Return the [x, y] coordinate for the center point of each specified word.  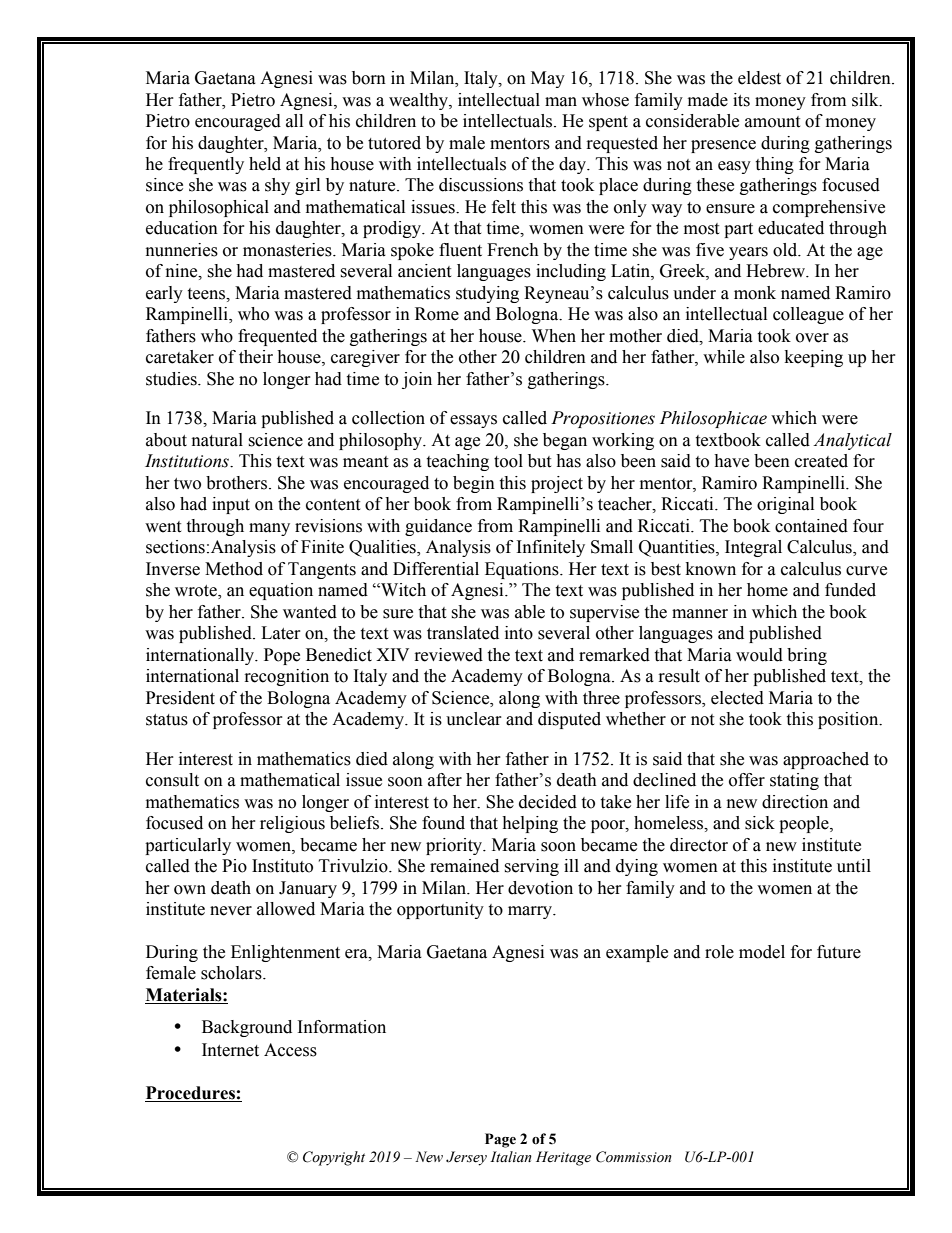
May [548, 79]
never [231, 911]
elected [737, 698]
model [762, 952]
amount [772, 122]
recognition [287, 677]
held [265, 164]
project [557, 484]
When [554, 336]
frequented [277, 337]
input [231, 505]
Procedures [190, 1093]
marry [531, 912]
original [785, 505]
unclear [474, 719]
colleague [808, 315]
